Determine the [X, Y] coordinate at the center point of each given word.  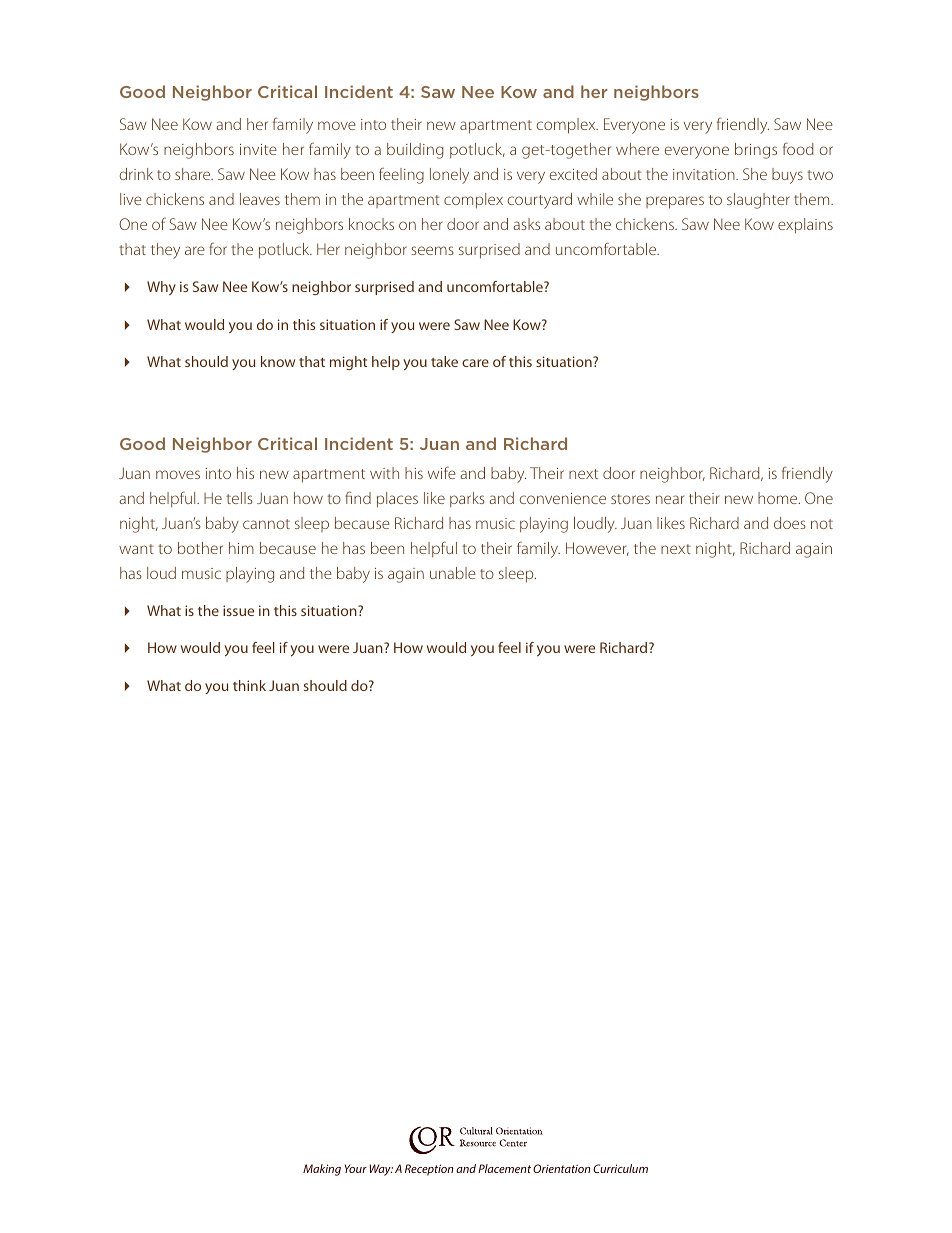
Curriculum [620, 1168]
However [597, 549]
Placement [504, 1168]
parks [467, 499]
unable [453, 573]
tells [239, 498]
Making [322, 1170]
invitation [705, 174]
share [194, 174]
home [779, 498]
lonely [449, 176]
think [249, 685]
